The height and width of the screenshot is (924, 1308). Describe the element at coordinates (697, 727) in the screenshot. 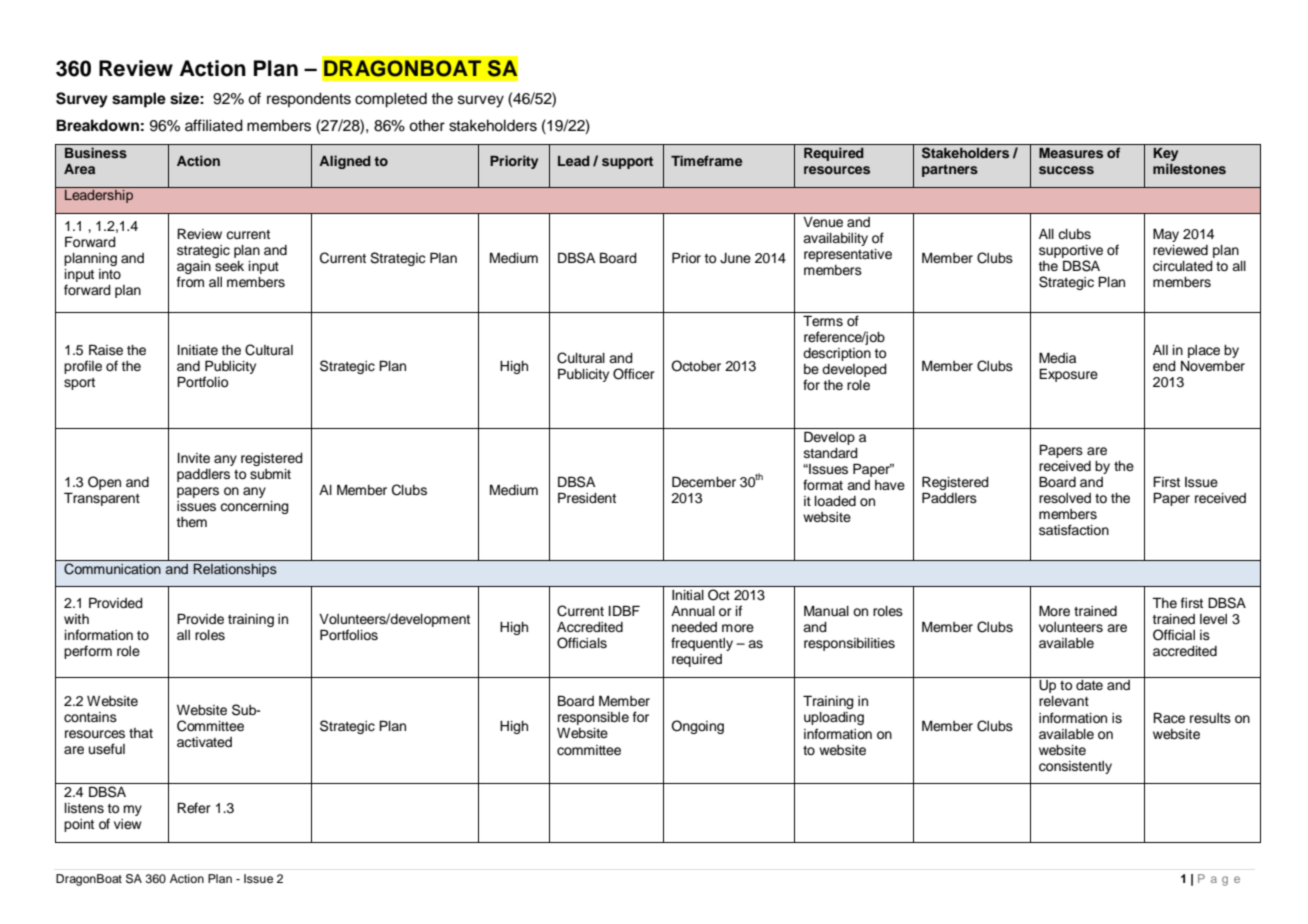

I see `Ongoing` at that location.
